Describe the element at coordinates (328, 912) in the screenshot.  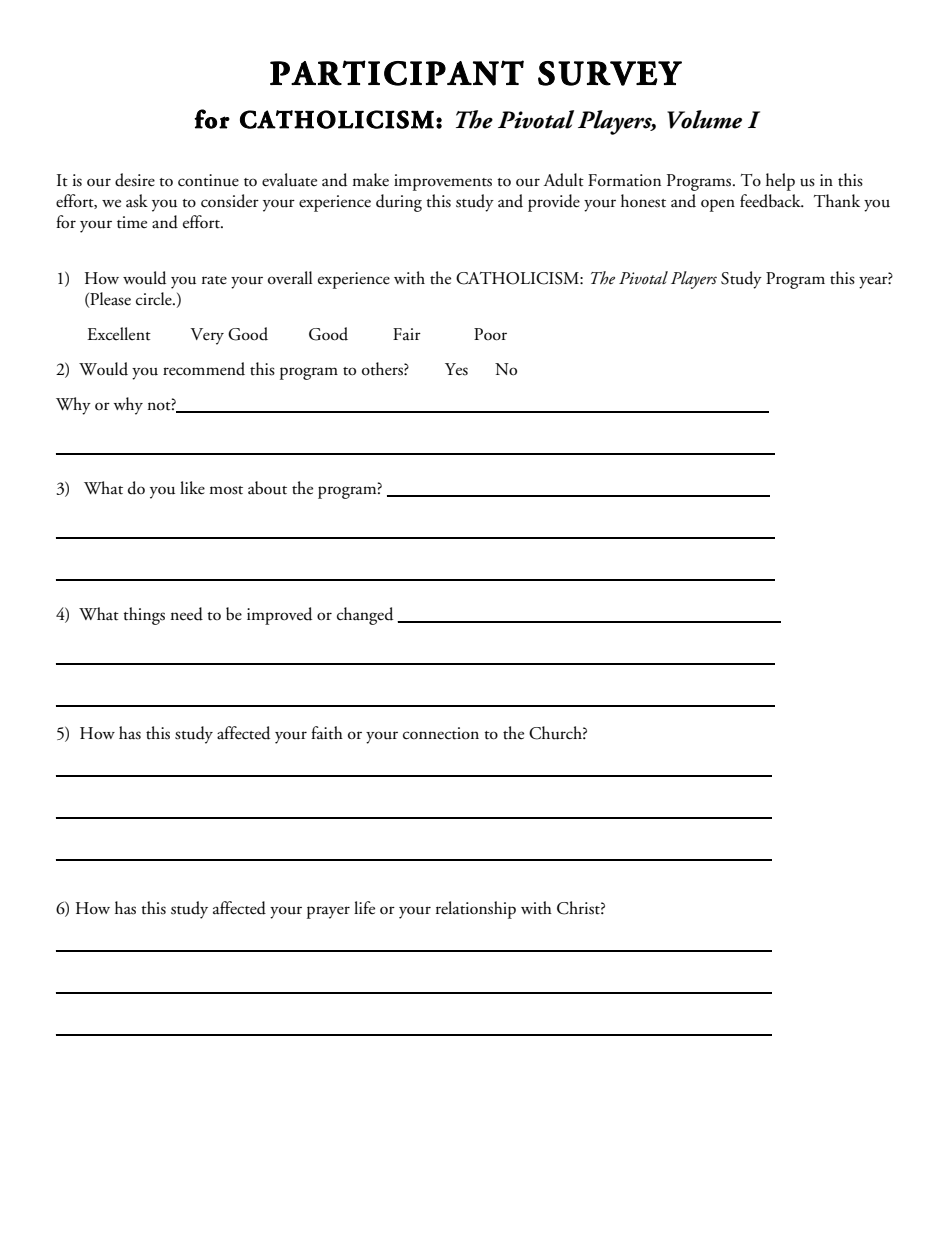
I see `prayer` at that location.
